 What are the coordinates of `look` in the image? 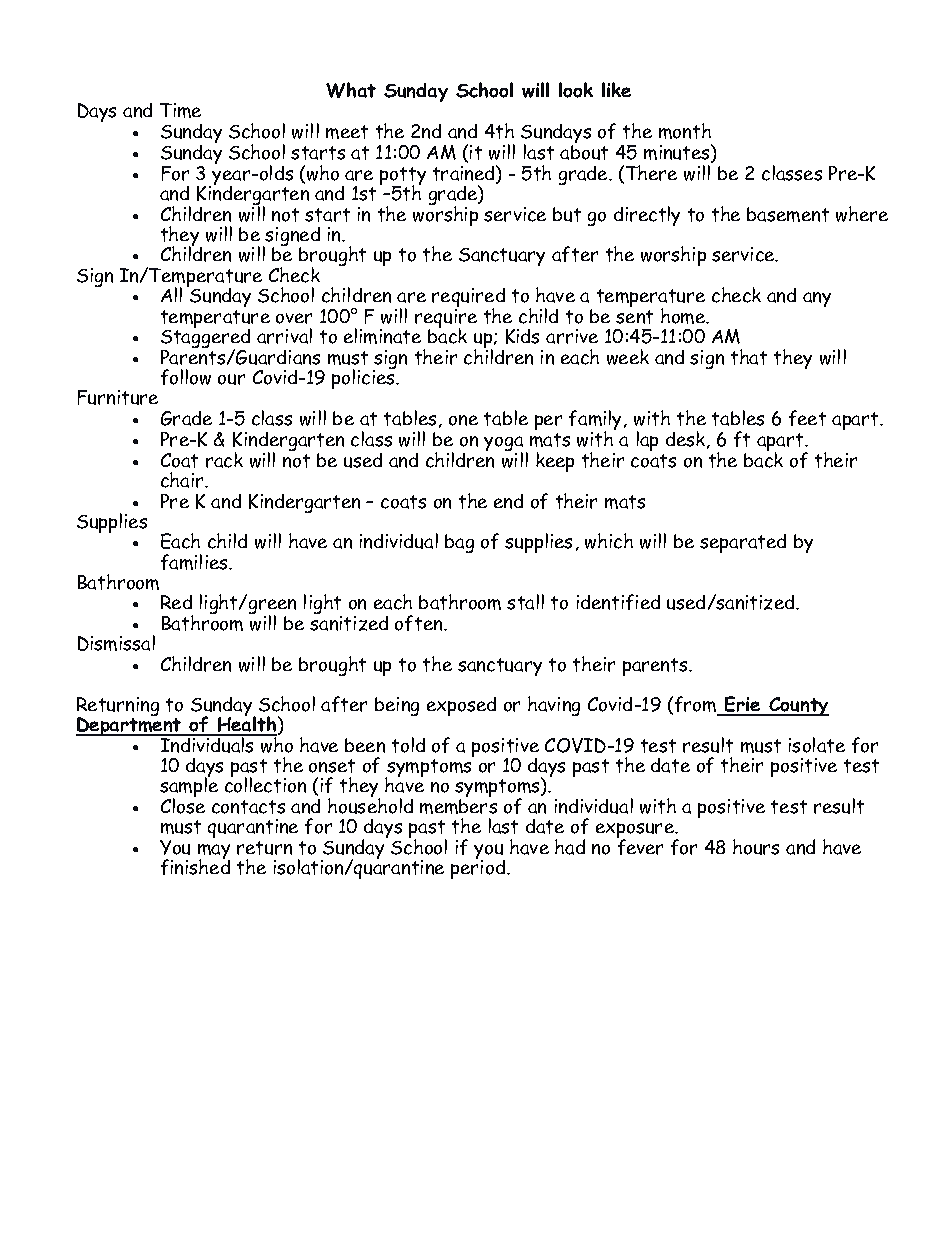 It's located at (576, 90).
